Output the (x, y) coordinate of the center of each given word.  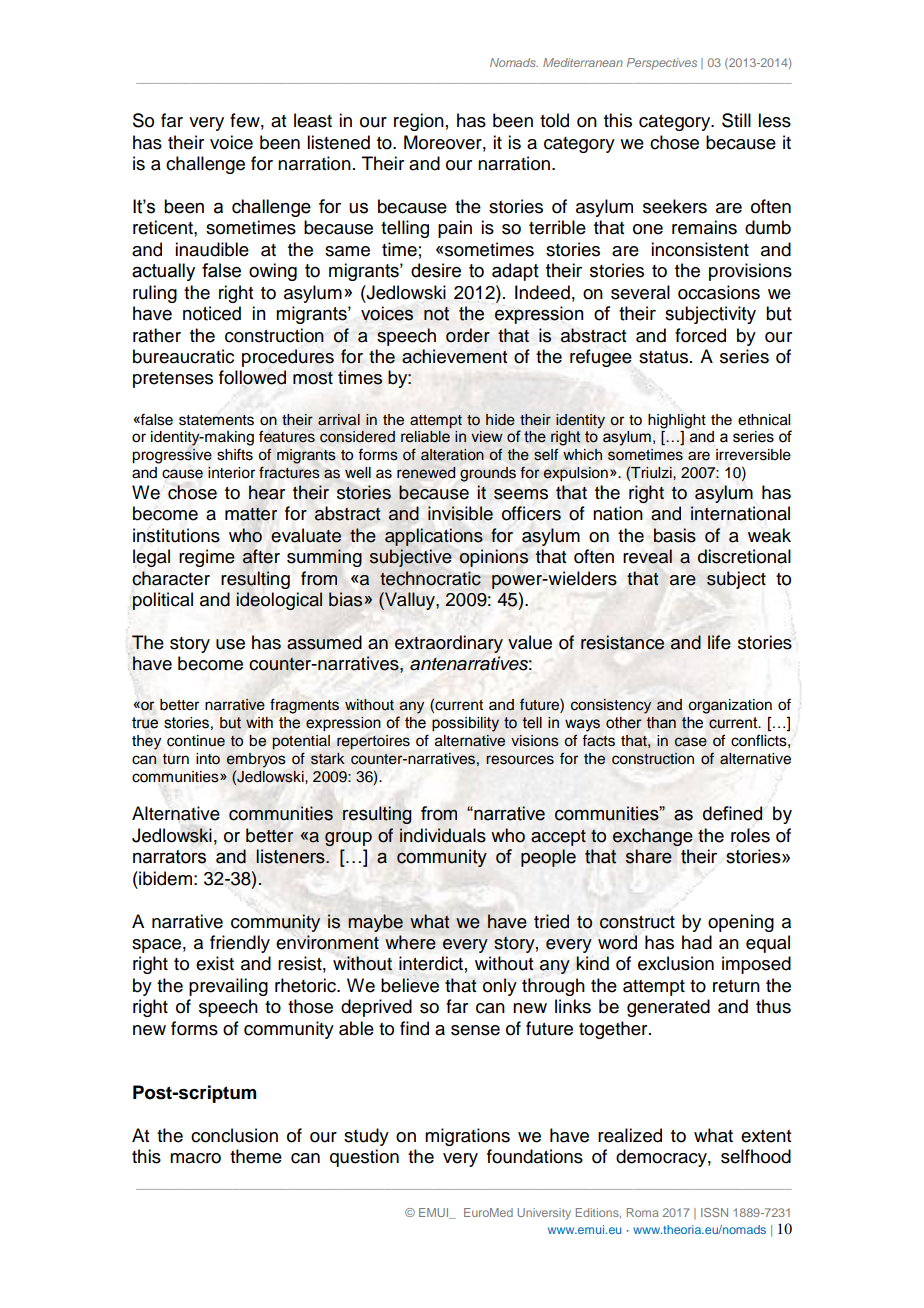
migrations (467, 1137)
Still (736, 120)
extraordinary (449, 644)
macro (195, 1158)
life (719, 642)
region (419, 122)
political (163, 601)
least (313, 120)
